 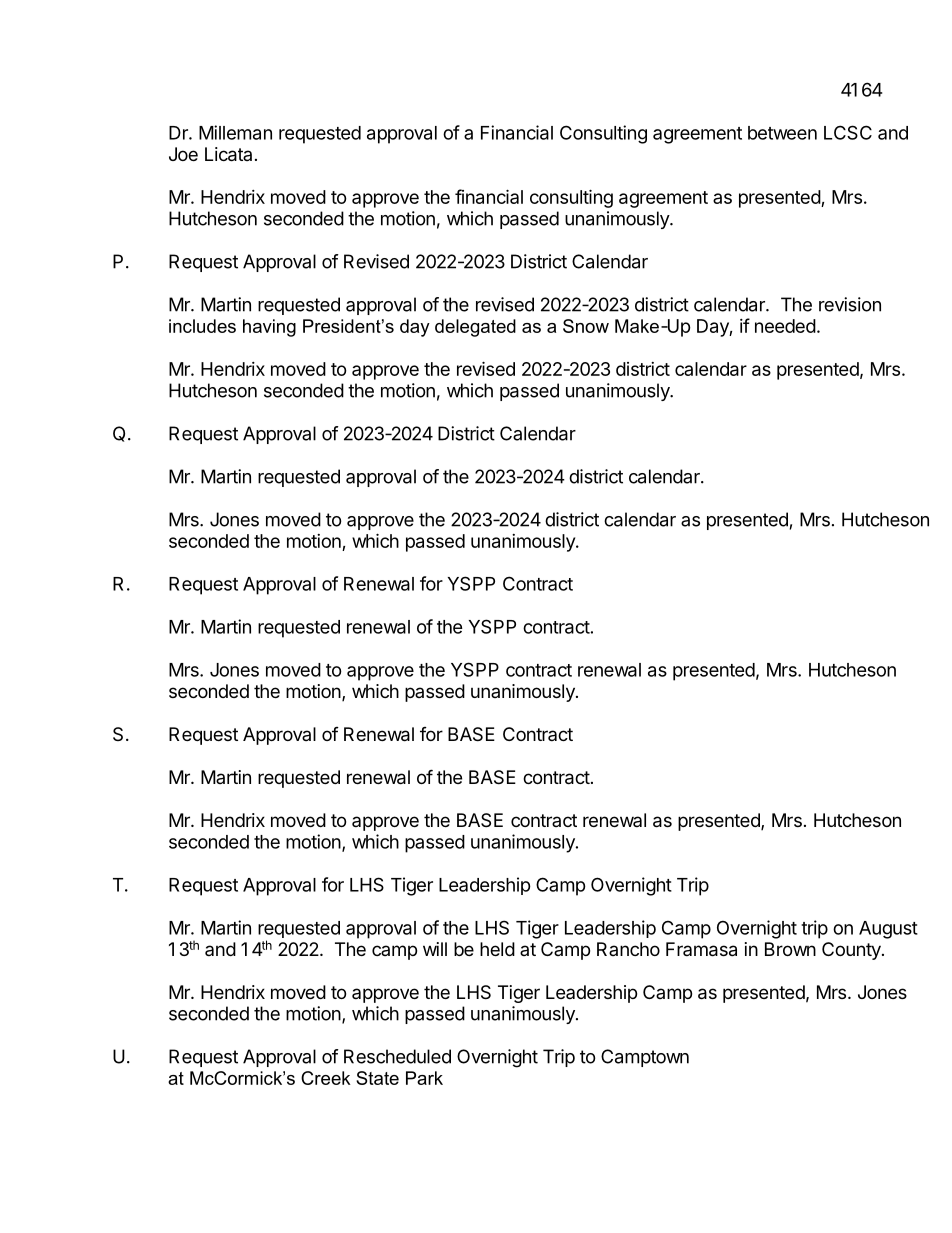 What do you see at coordinates (785, 326) in the screenshot?
I see `needed` at bounding box center [785, 326].
